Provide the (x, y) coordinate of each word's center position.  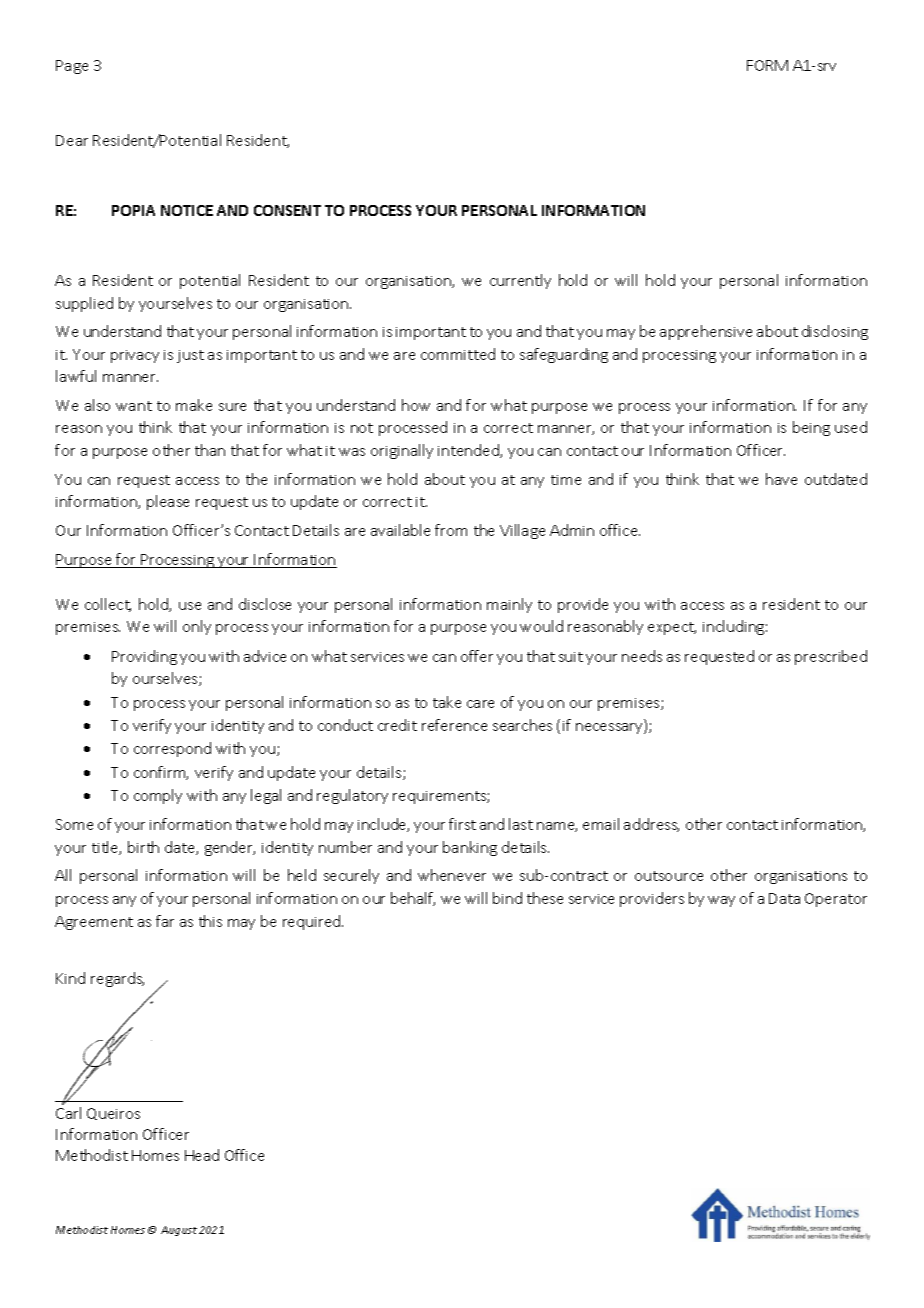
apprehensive (706, 332)
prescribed (831, 657)
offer (477, 656)
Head (202, 1155)
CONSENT (287, 210)
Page (72, 67)
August (179, 1231)
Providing (144, 657)
